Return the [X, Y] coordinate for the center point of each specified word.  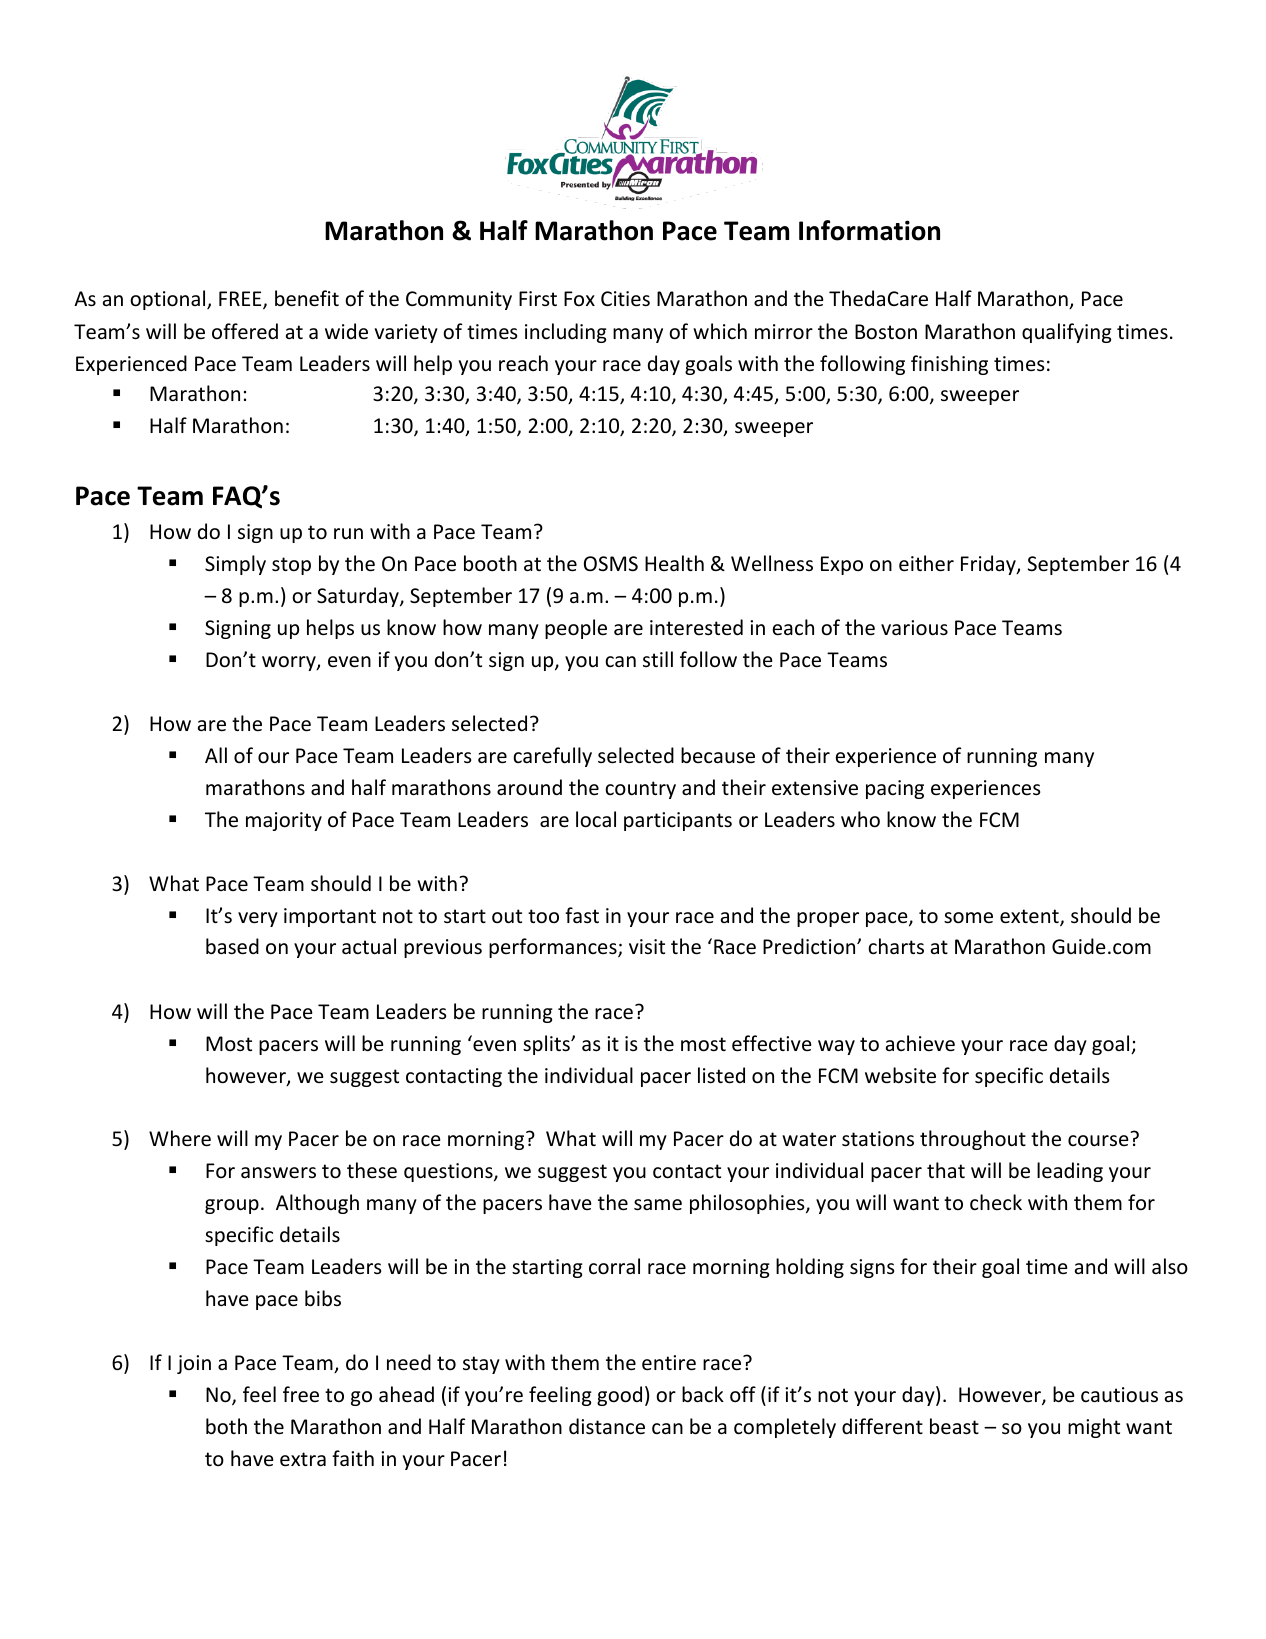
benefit [307, 298]
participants [678, 821]
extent [1030, 917]
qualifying [1067, 333]
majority [284, 821]
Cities [625, 299]
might [1094, 1428]
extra [303, 1459]
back [703, 1394]
